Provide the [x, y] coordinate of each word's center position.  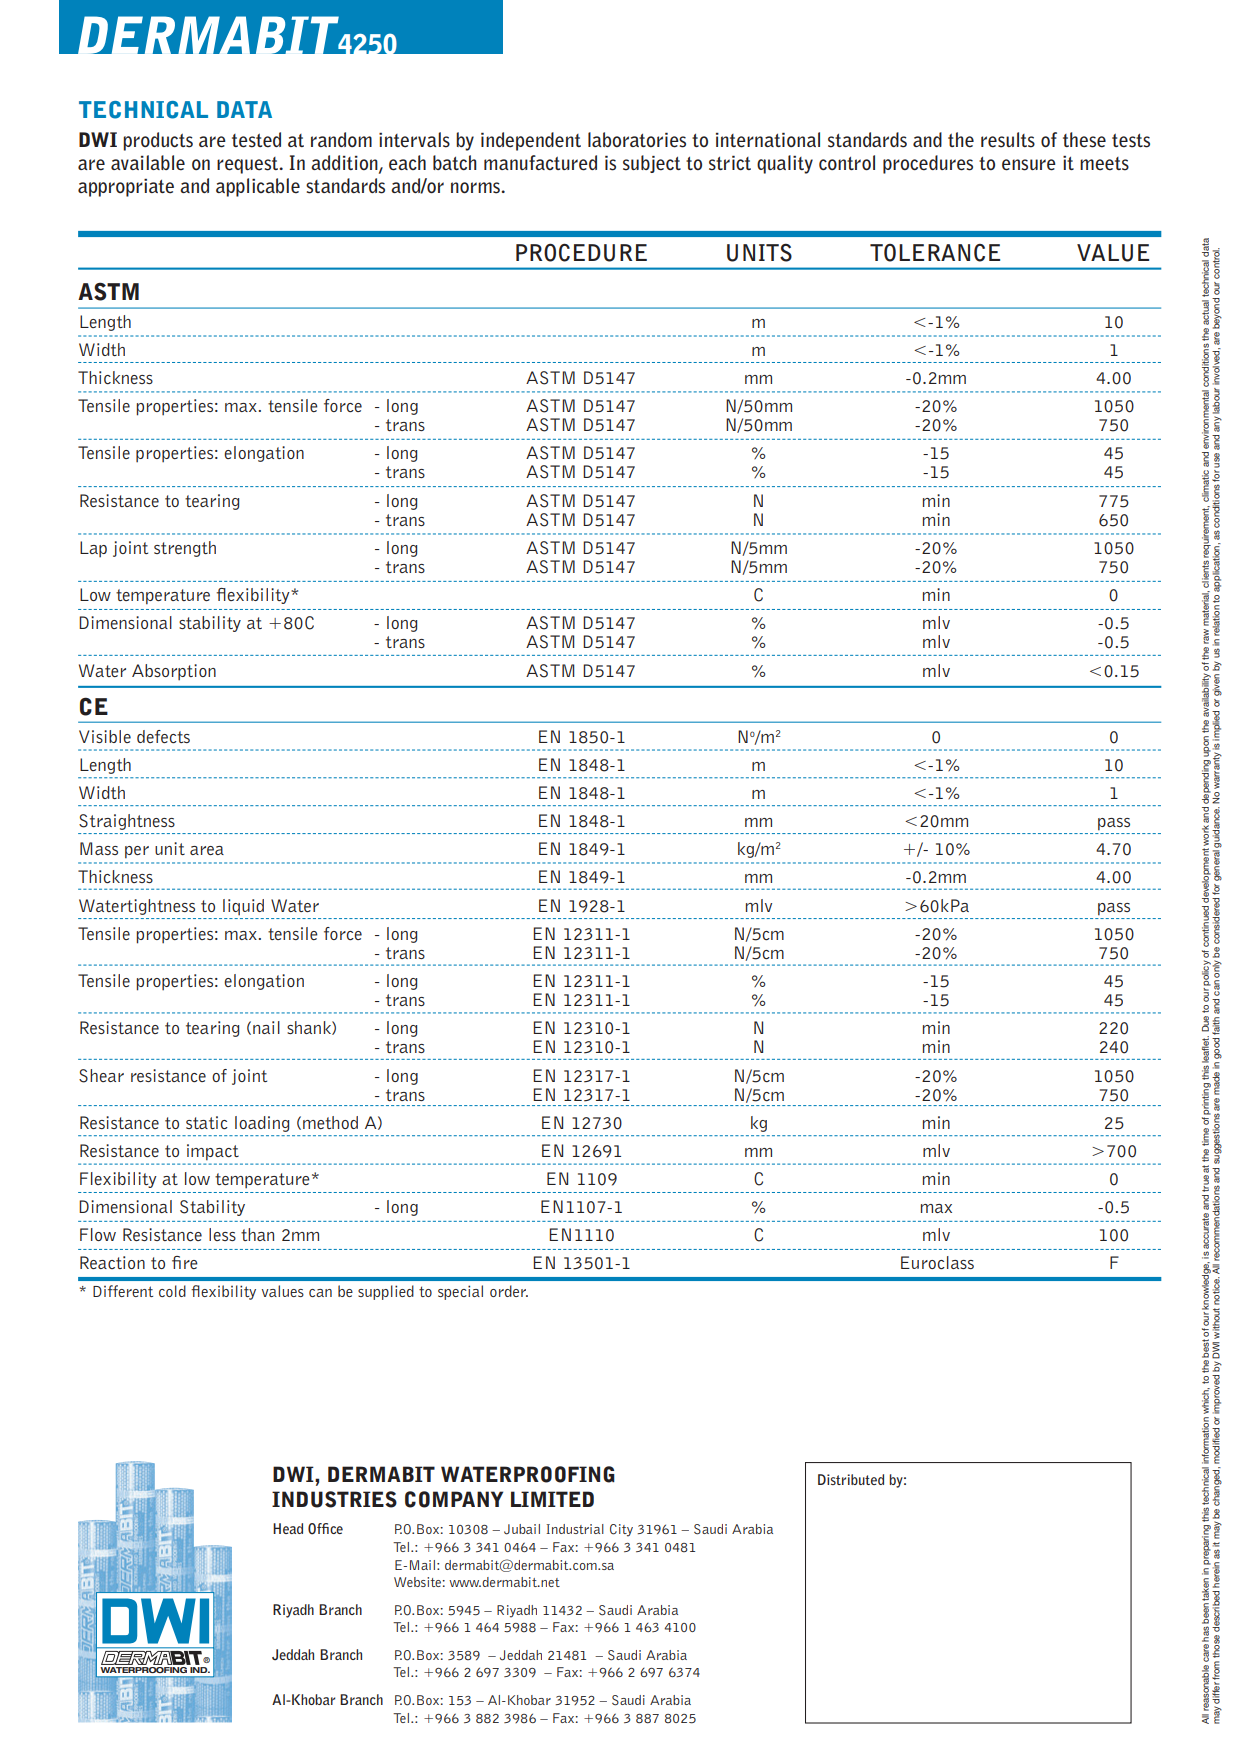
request [248, 165]
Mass [99, 848]
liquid [243, 907]
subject [652, 164]
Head [288, 1528]
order [509, 1291]
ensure [1029, 165]
